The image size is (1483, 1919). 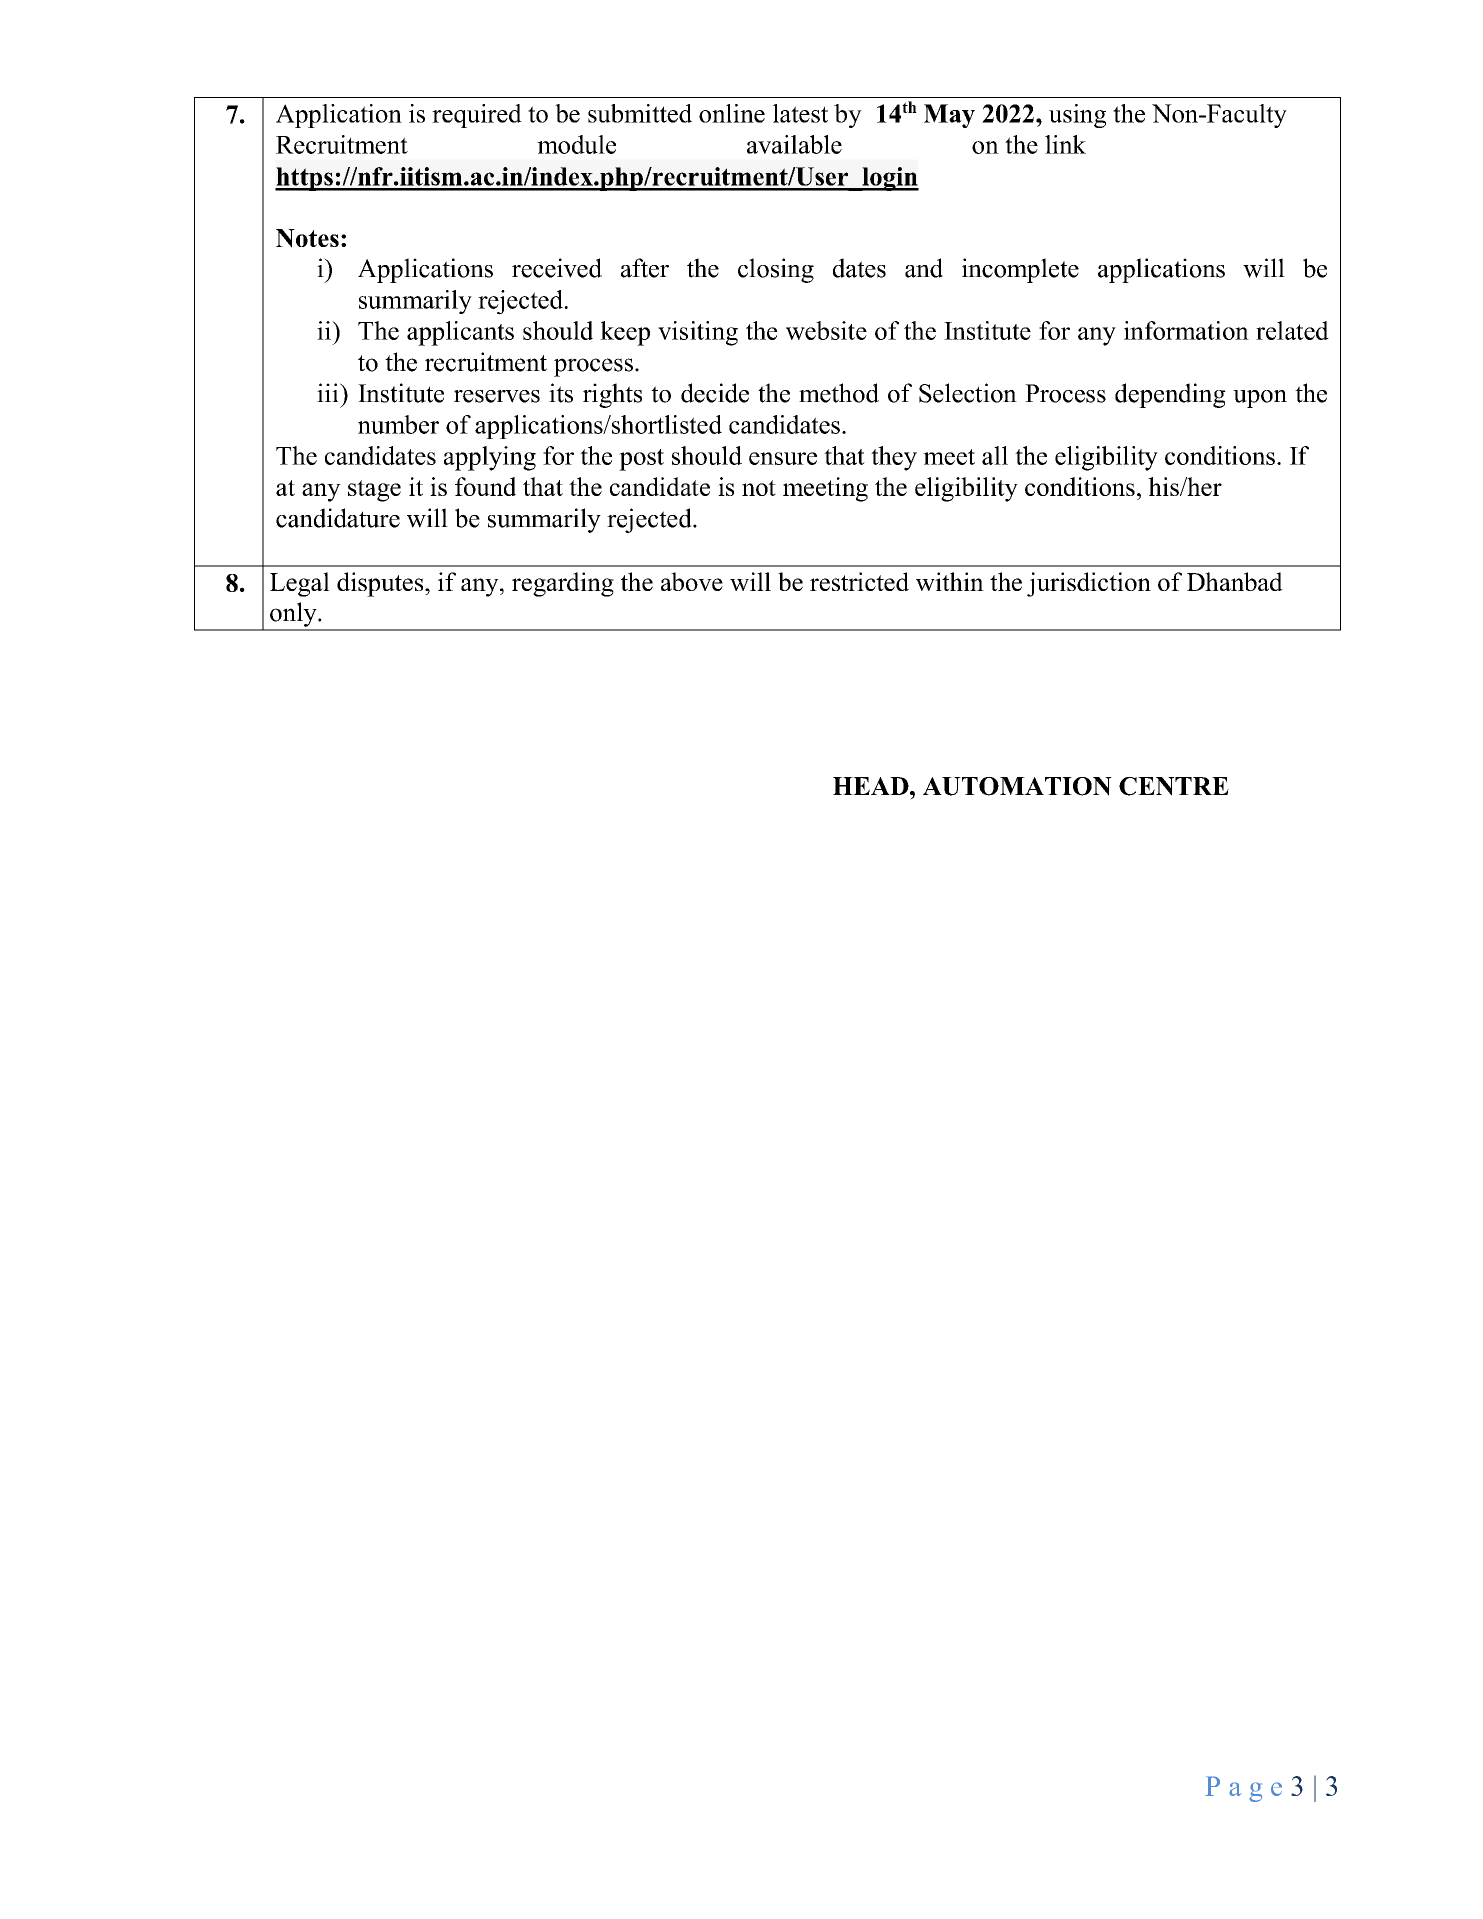 What do you see at coordinates (1017, 786) in the screenshot?
I see `AUTOMATION` at bounding box center [1017, 786].
